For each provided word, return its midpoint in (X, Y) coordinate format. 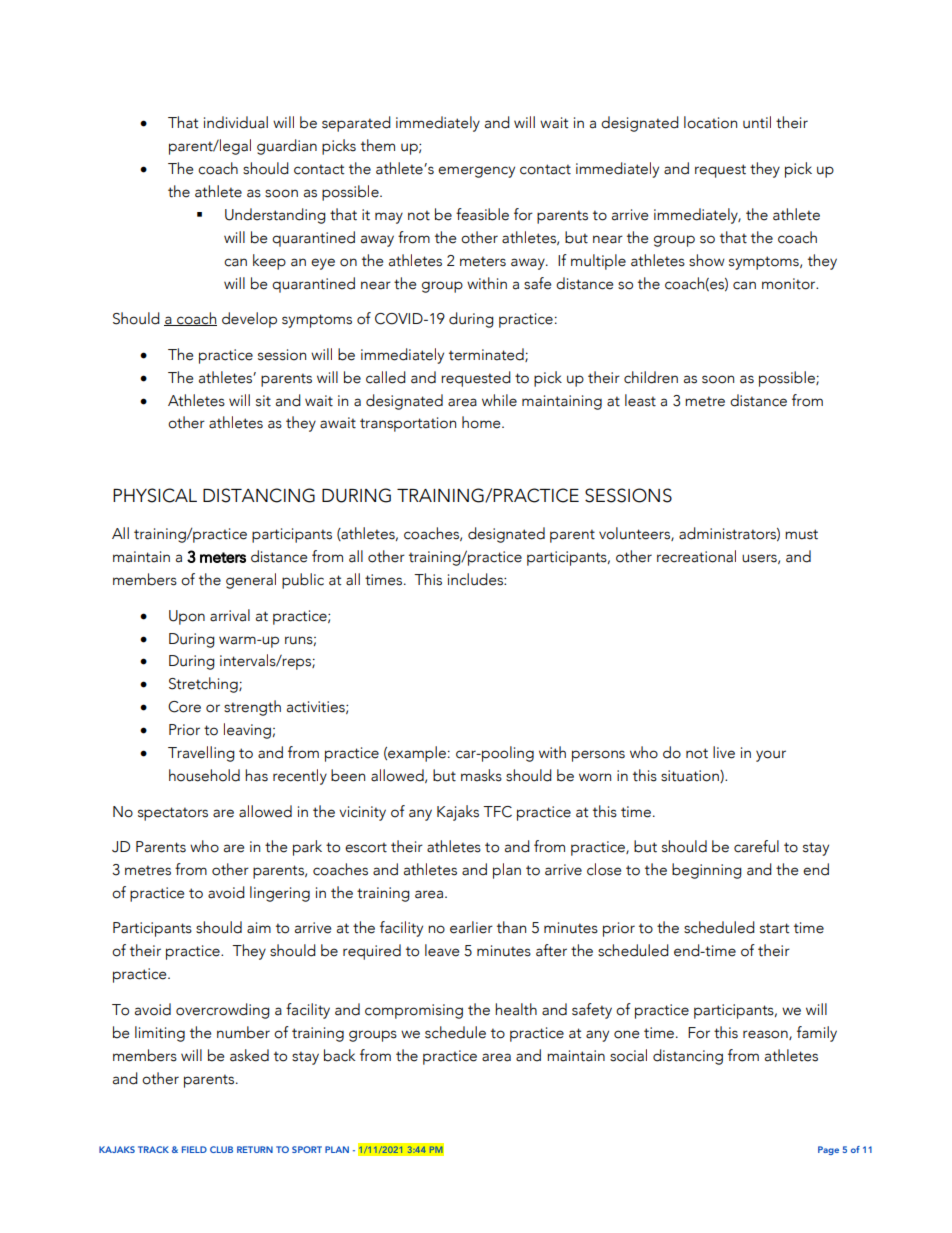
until (757, 122)
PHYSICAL (155, 495)
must (801, 534)
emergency (476, 172)
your (771, 756)
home (482, 422)
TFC (497, 812)
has (256, 775)
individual (236, 122)
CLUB (221, 1149)
